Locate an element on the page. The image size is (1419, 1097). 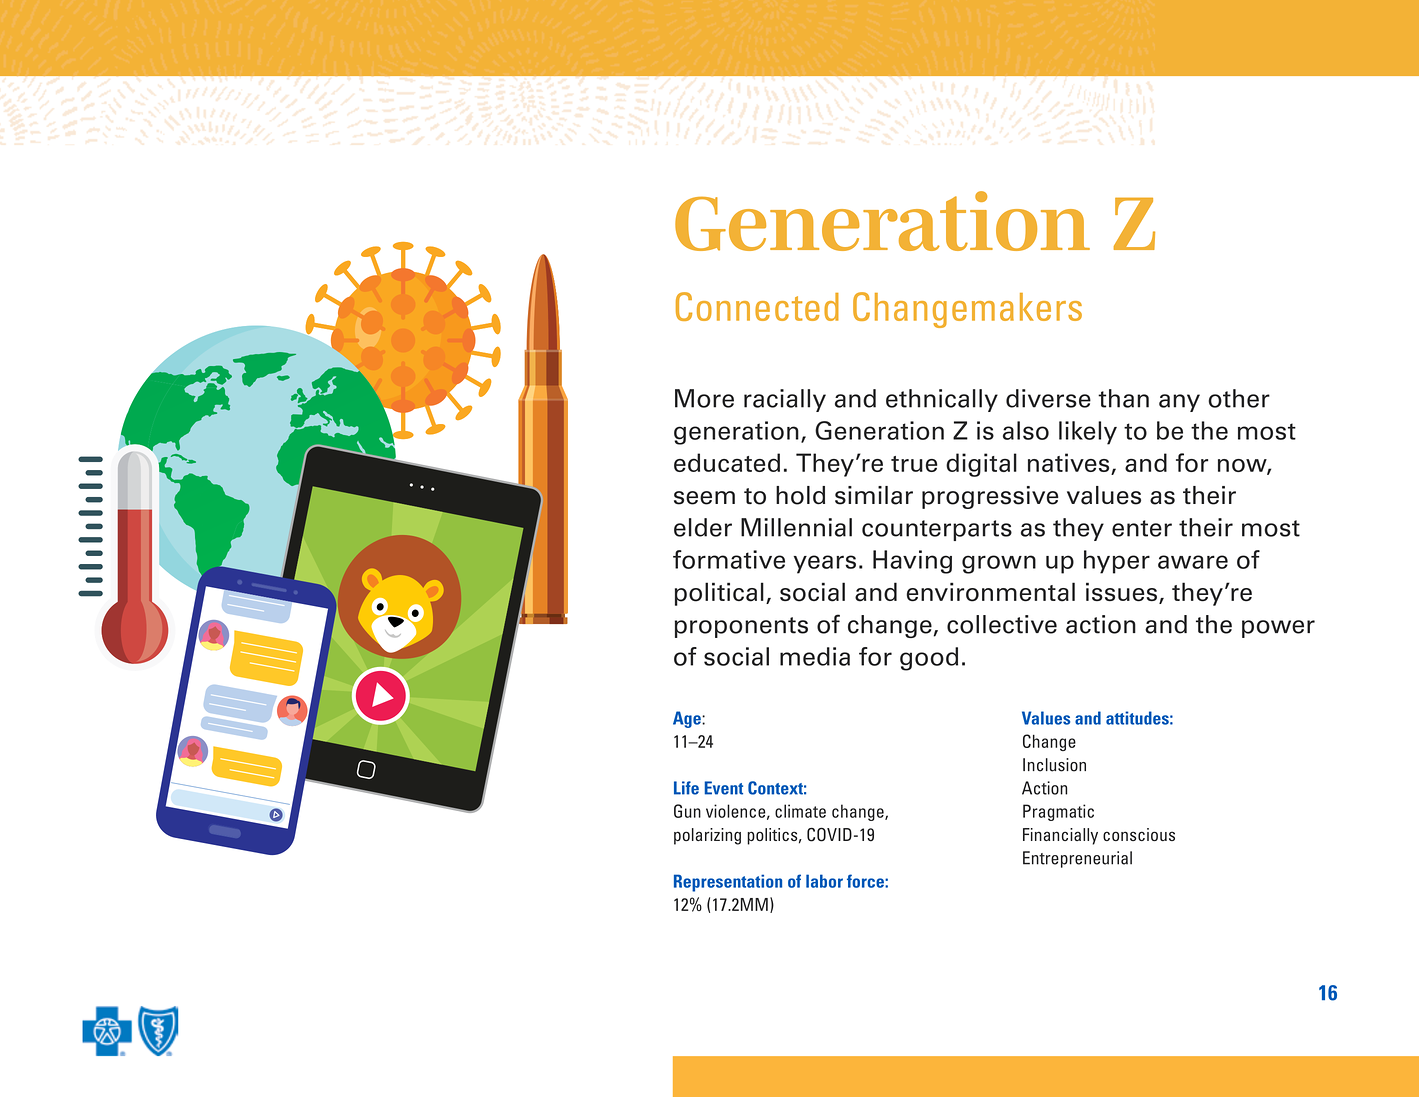
aware is located at coordinates (1193, 562).
